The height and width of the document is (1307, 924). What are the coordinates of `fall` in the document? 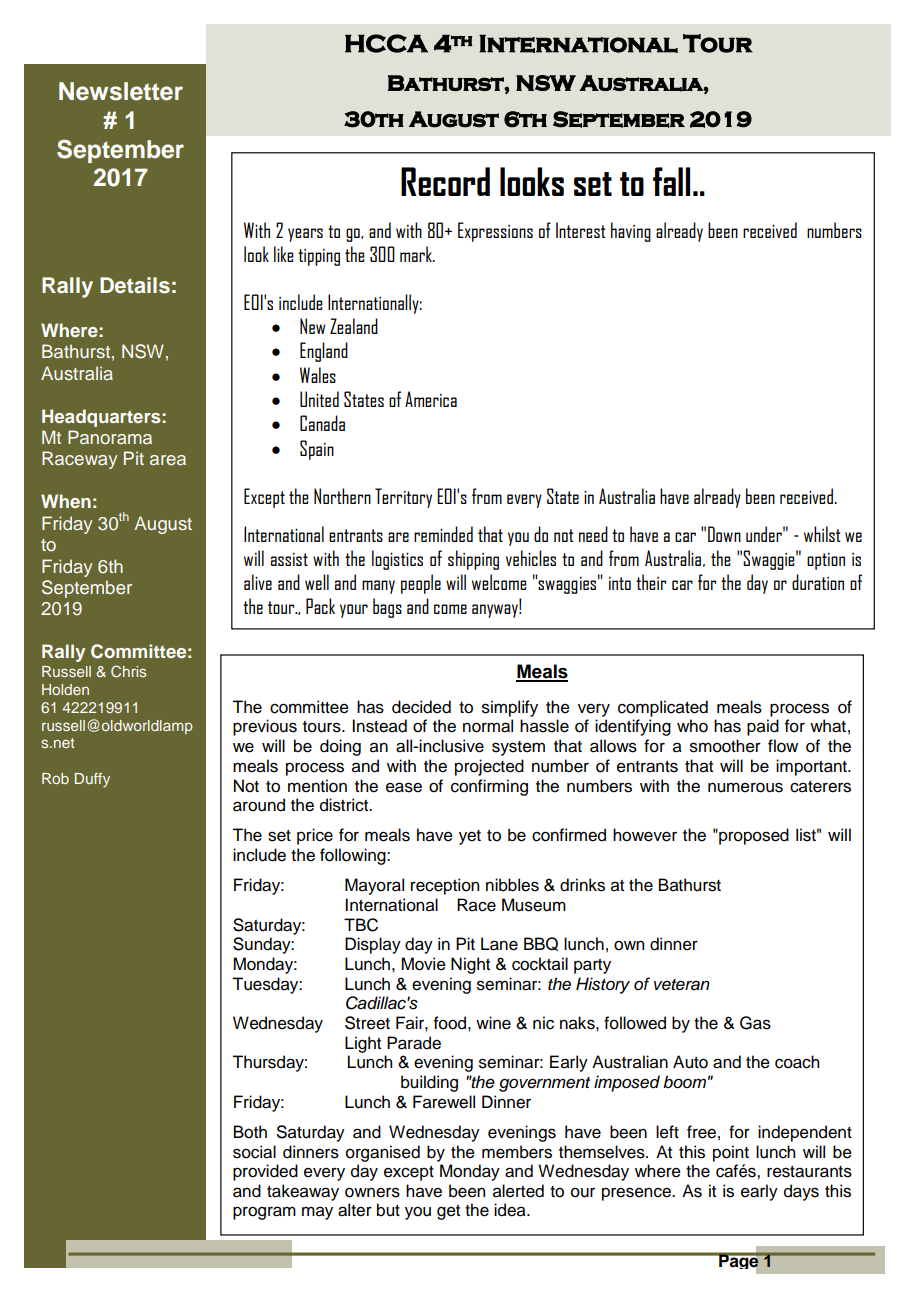 It's located at (671, 181).
